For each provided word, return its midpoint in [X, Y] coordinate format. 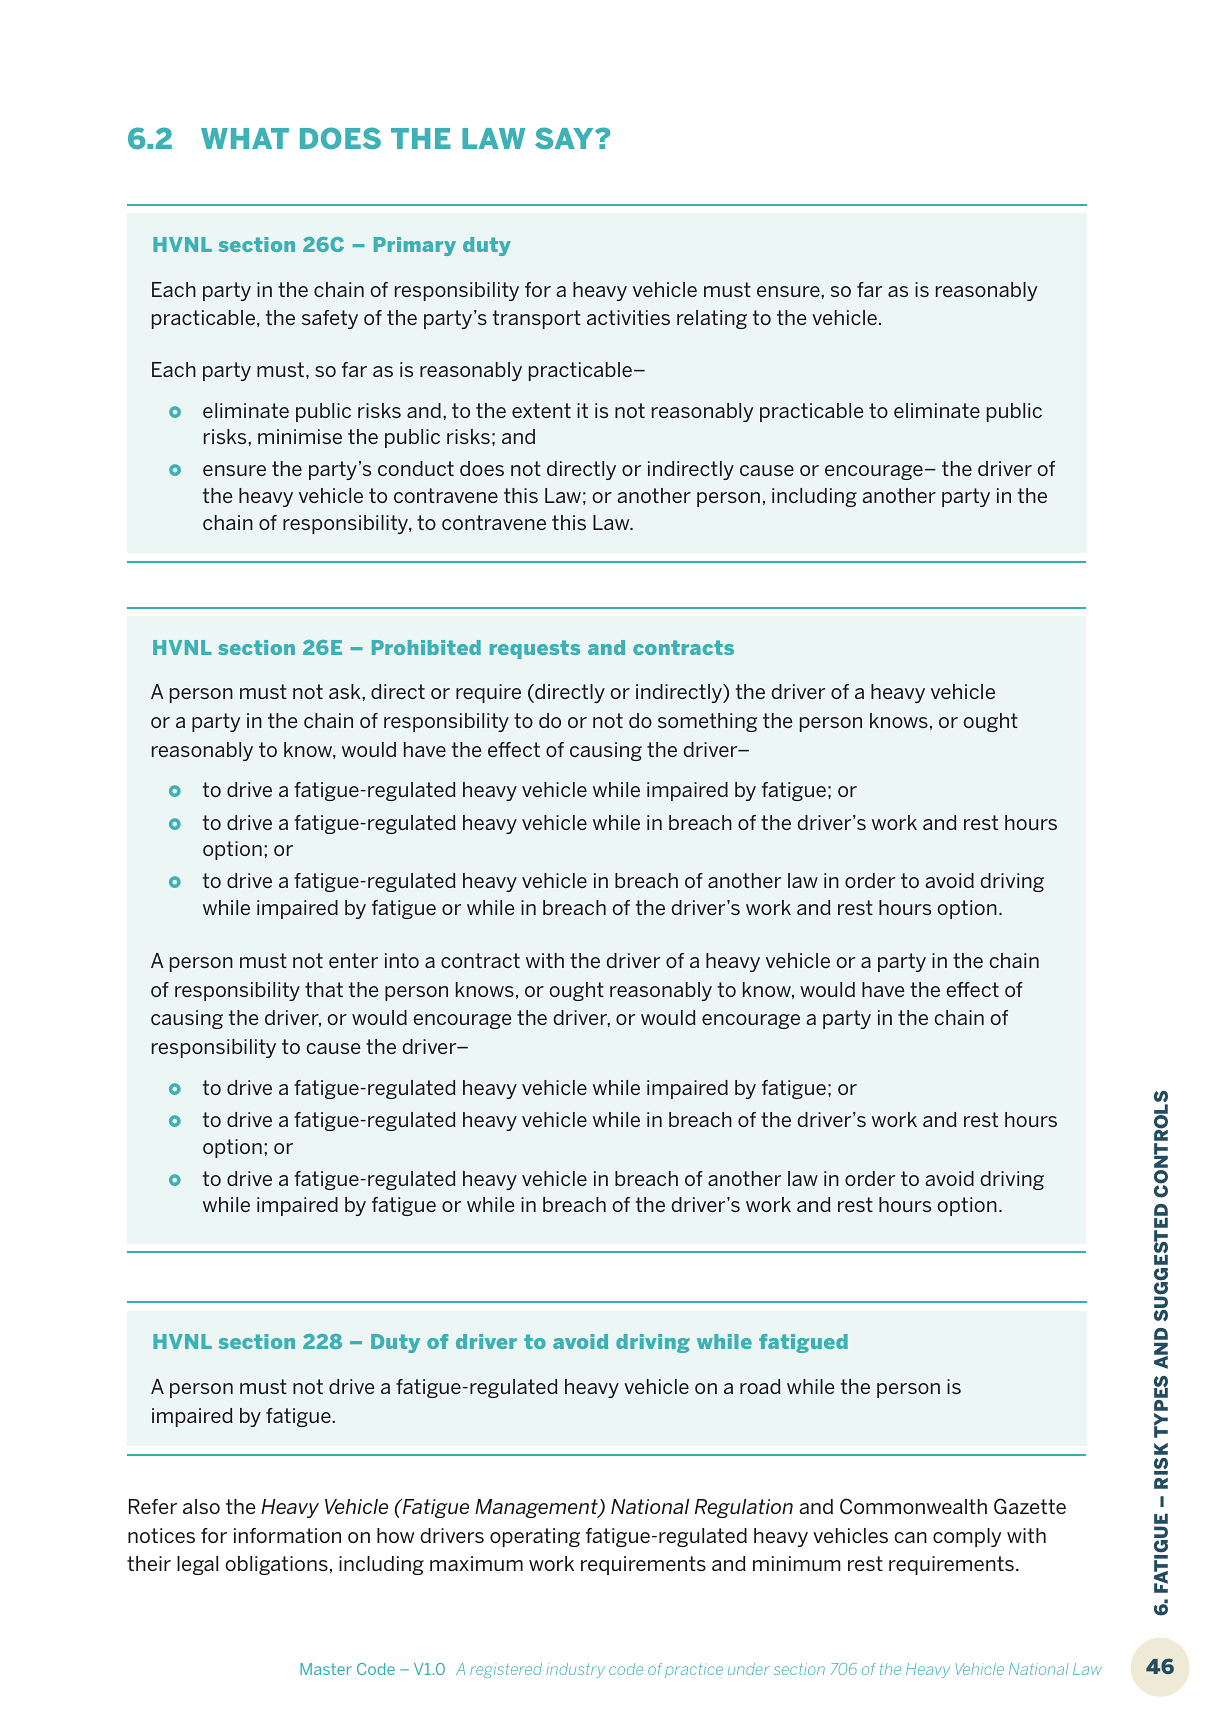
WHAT [245, 138]
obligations [276, 1565]
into [402, 960]
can [910, 1537]
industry [575, 1670]
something [707, 722]
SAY [565, 138]
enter [353, 960]
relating [712, 319]
